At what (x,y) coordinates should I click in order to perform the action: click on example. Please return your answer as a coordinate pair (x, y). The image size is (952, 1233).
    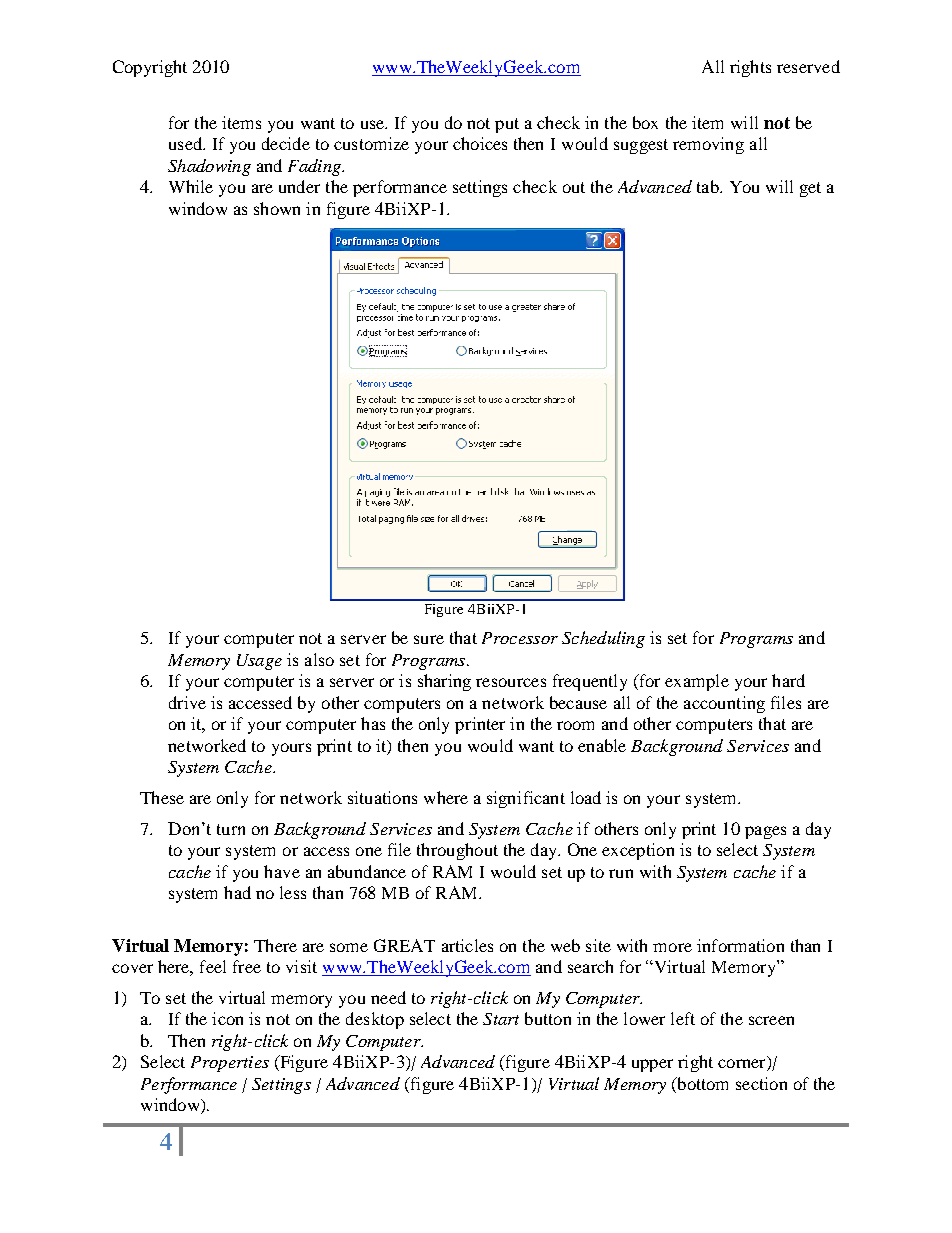
    Looking at the image, I should click on (697, 682).
